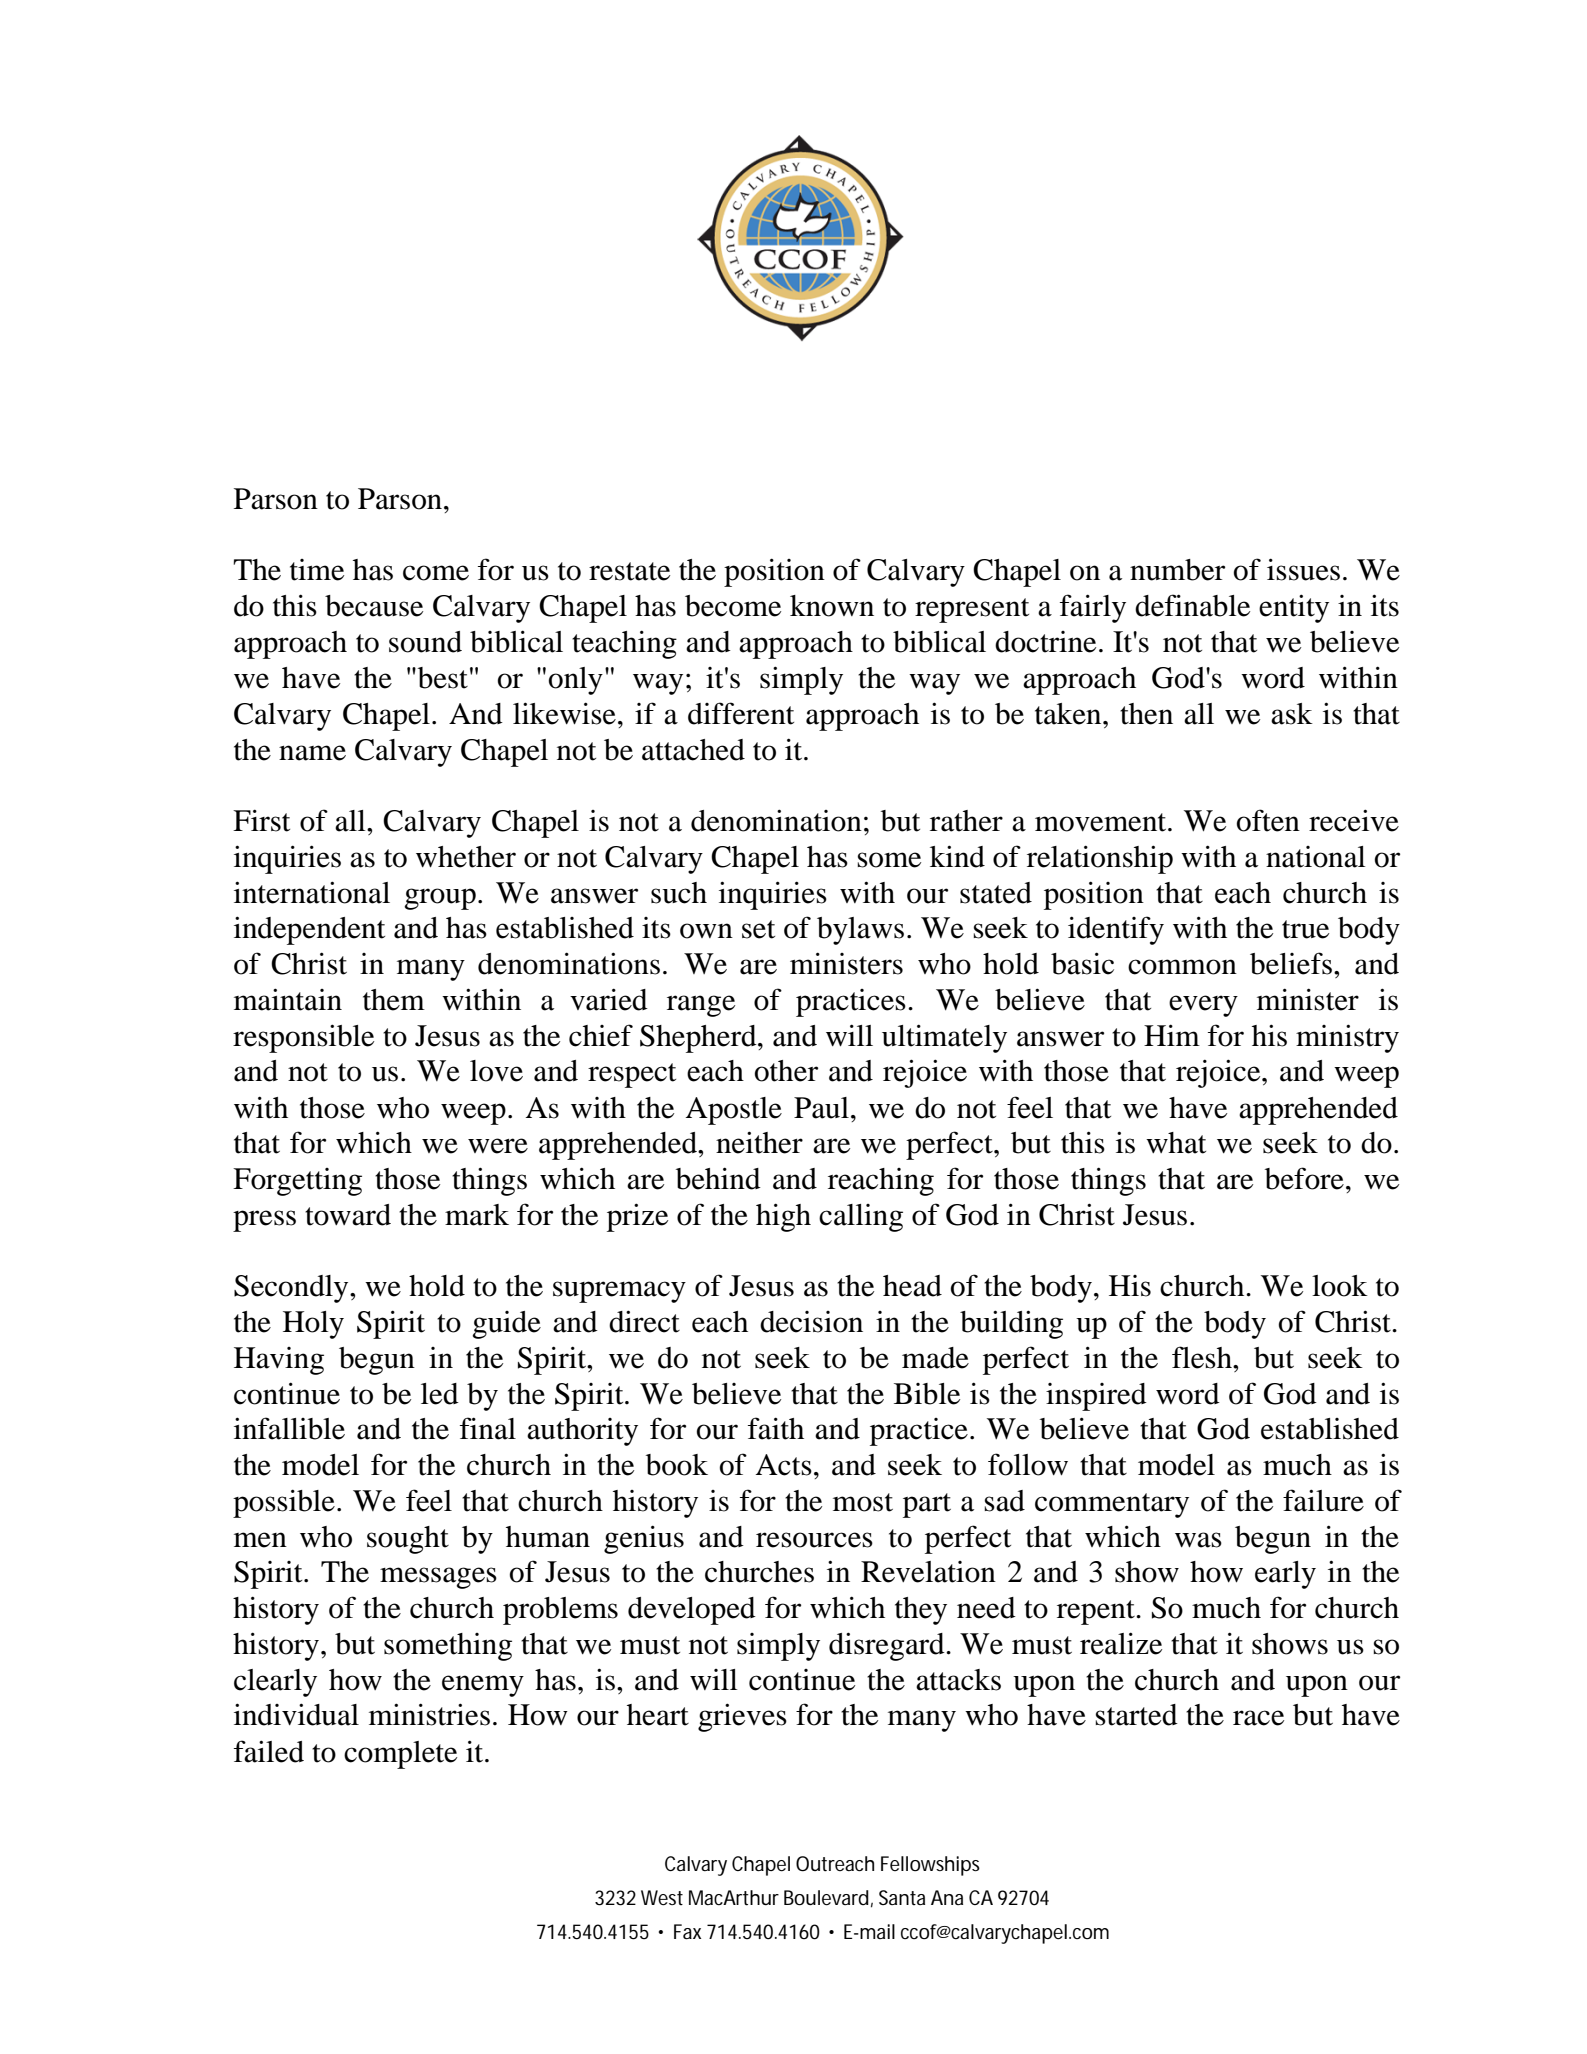  What do you see at coordinates (1182, 967) in the document?
I see `common` at bounding box center [1182, 967].
